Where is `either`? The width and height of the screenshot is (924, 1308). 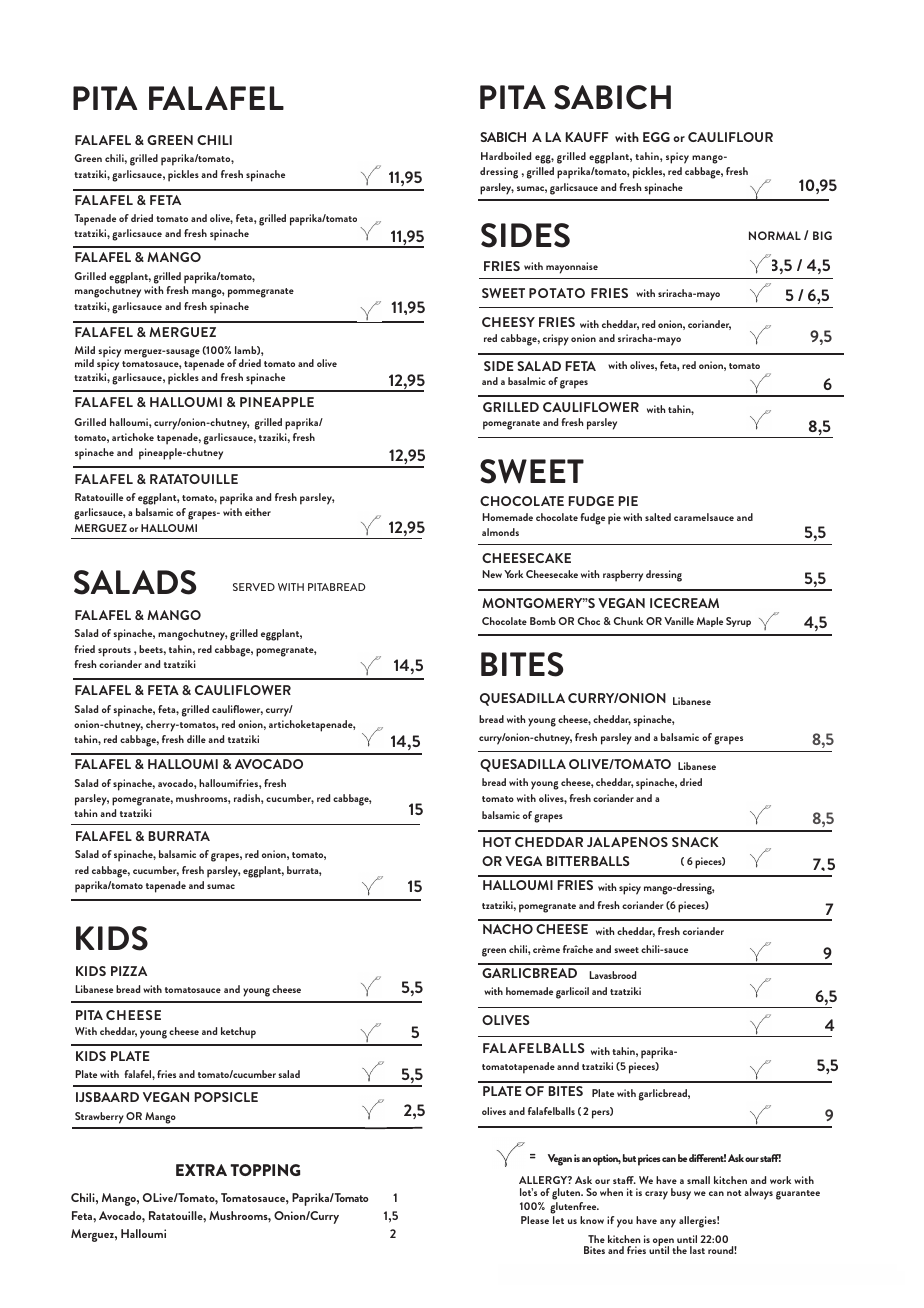
either is located at coordinates (258, 512).
